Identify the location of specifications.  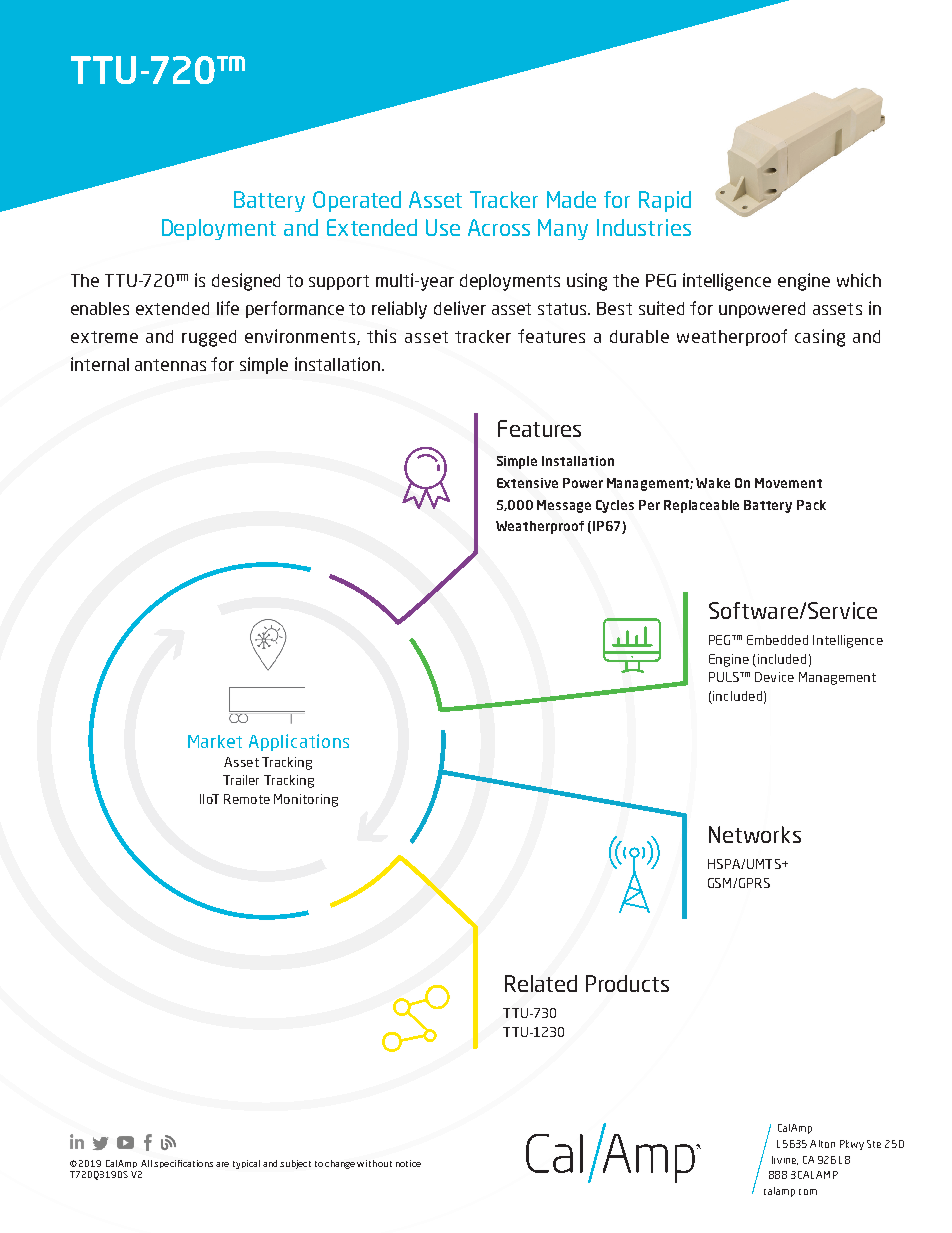
(183, 1164).
